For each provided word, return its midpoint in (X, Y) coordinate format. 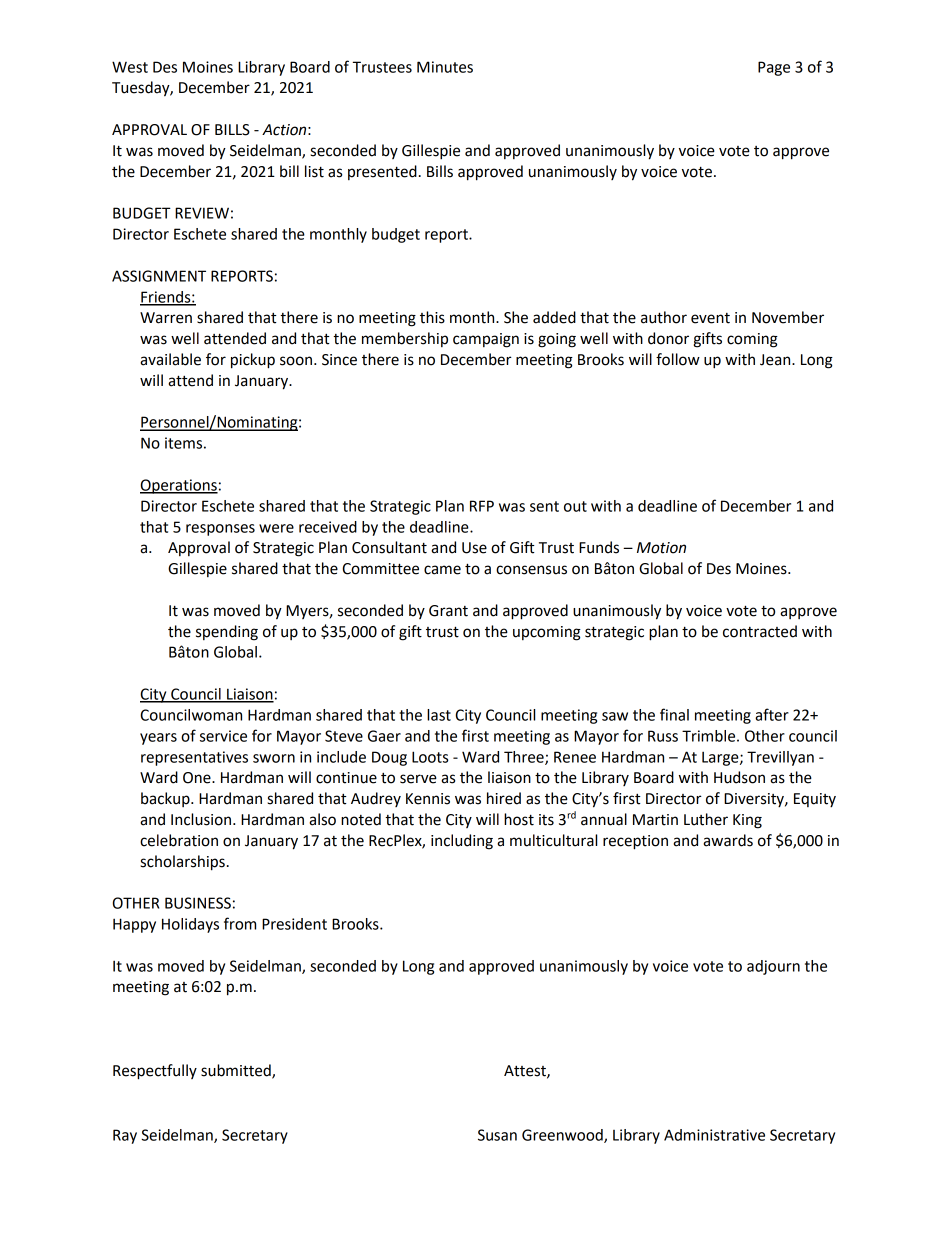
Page (774, 68)
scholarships (182, 863)
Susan (497, 1135)
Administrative (714, 1135)
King (747, 821)
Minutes (445, 67)
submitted (237, 1071)
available (170, 359)
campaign (486, 340)
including (462, 842)
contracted (760, 631)
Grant (448, 611)
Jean (776, 360)
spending (227, 633)
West (130, 67)
